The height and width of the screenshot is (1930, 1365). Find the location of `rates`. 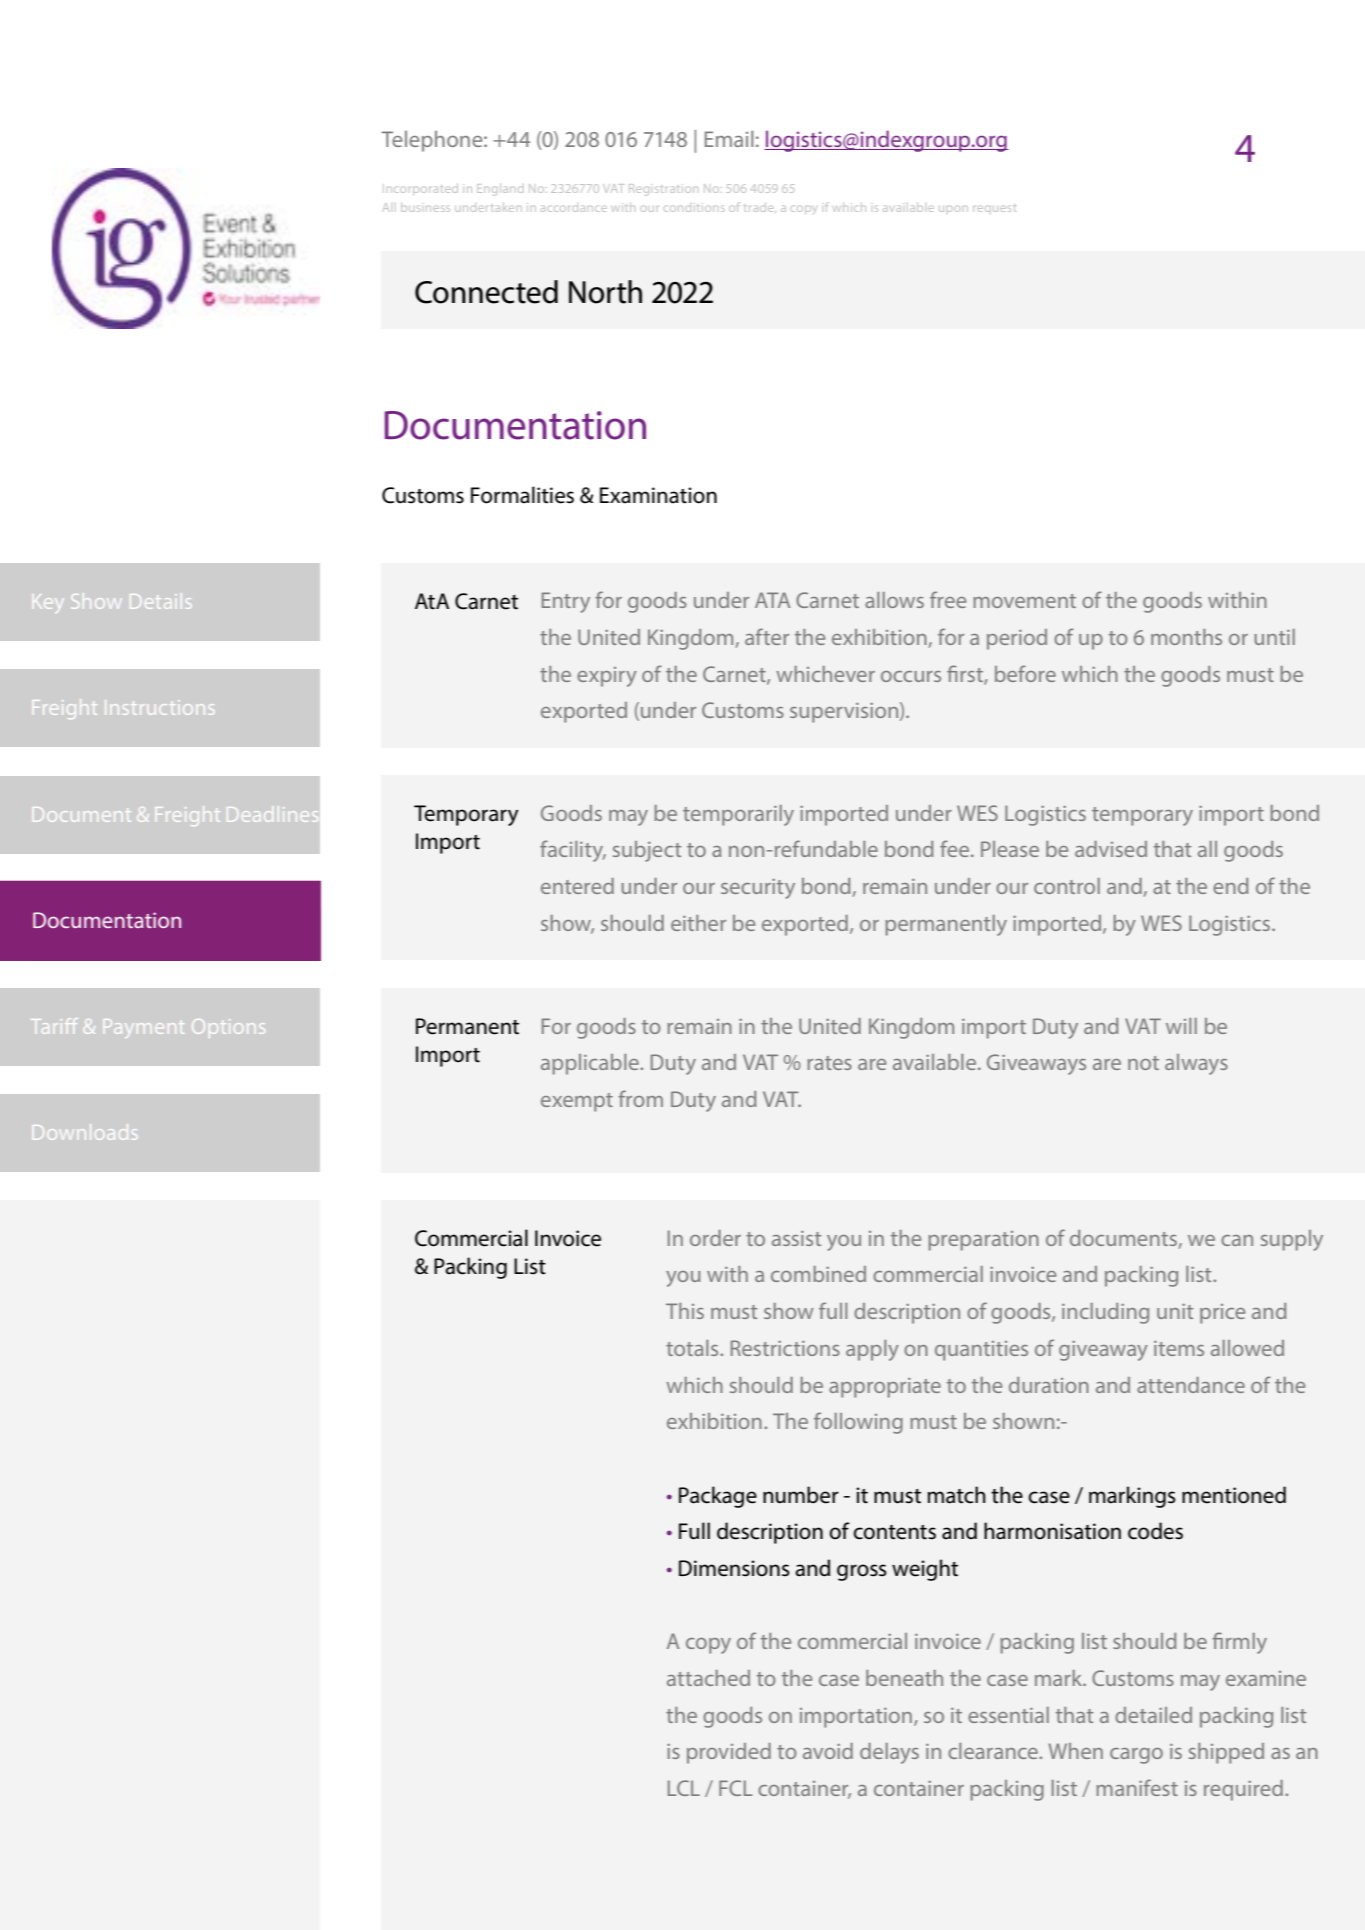

rates is located at coordinates (829, 1063).
